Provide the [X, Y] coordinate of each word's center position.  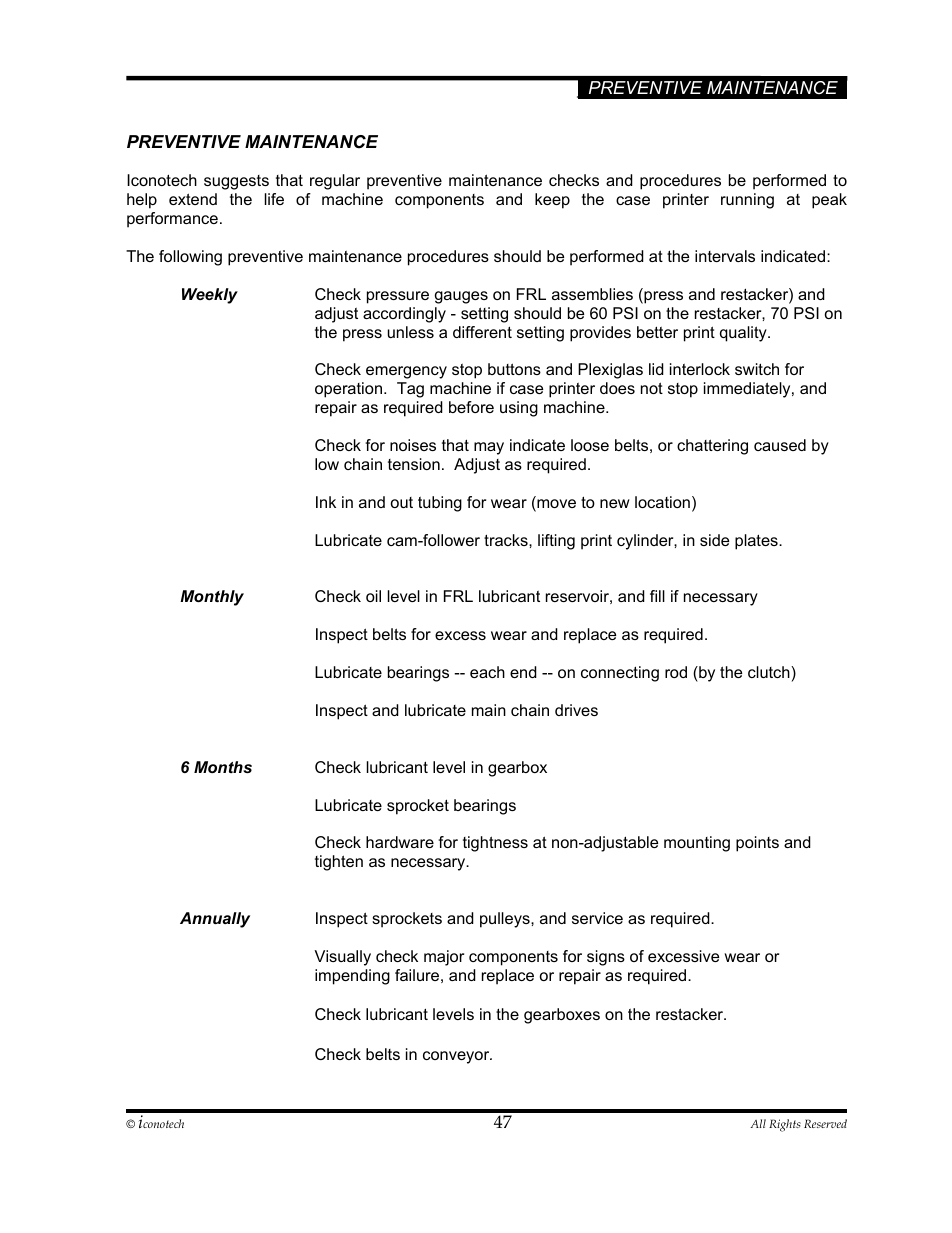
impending [352, 977]
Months [223, 767]
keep [552, 201]
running [747, 201]
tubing [440, 504]
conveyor [457, 1057]
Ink [326, 502]
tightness [495, 844]
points [757, 844]
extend [193, 199]
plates [757, 542]
